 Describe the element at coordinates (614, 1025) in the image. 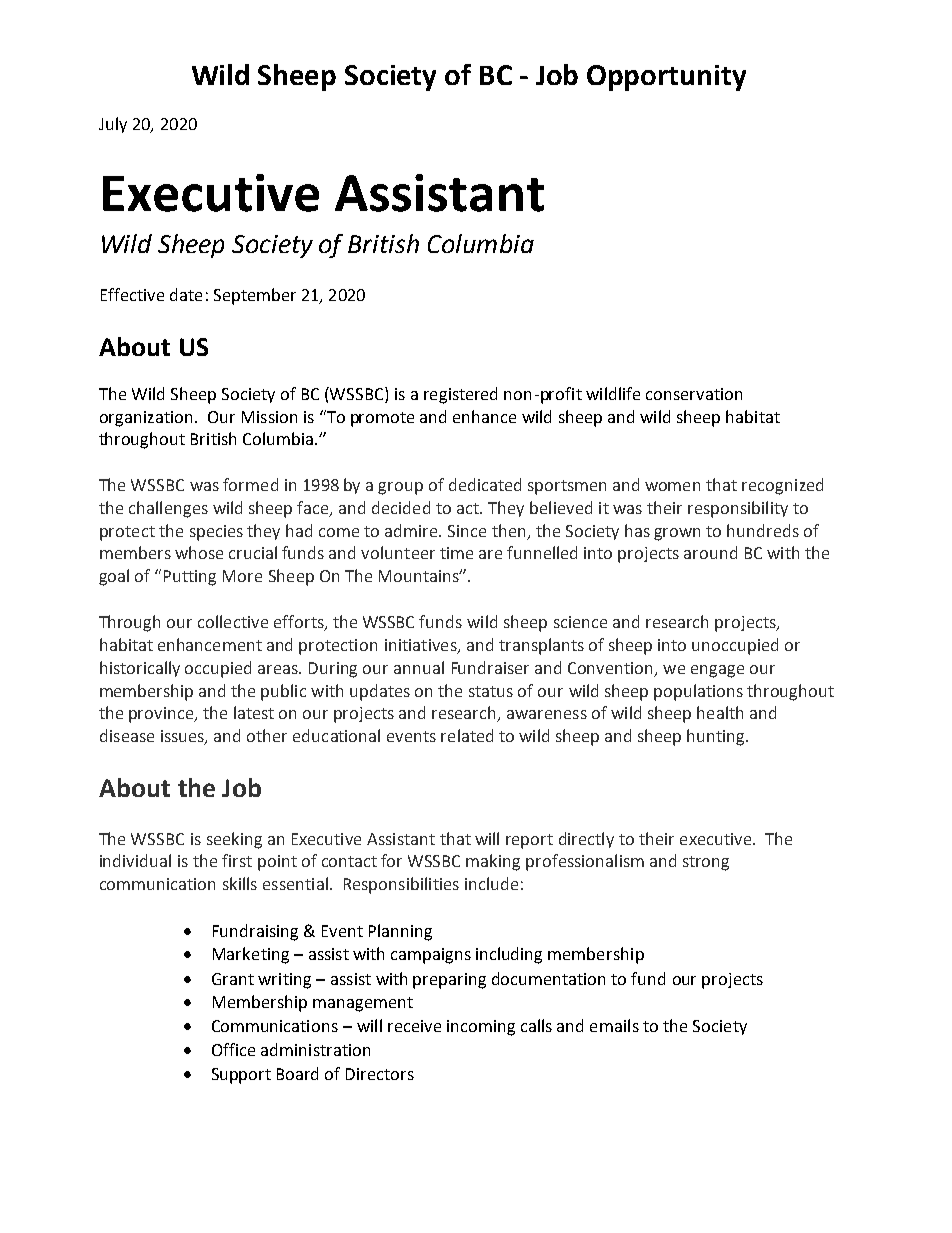

I see `emails` at that location.
